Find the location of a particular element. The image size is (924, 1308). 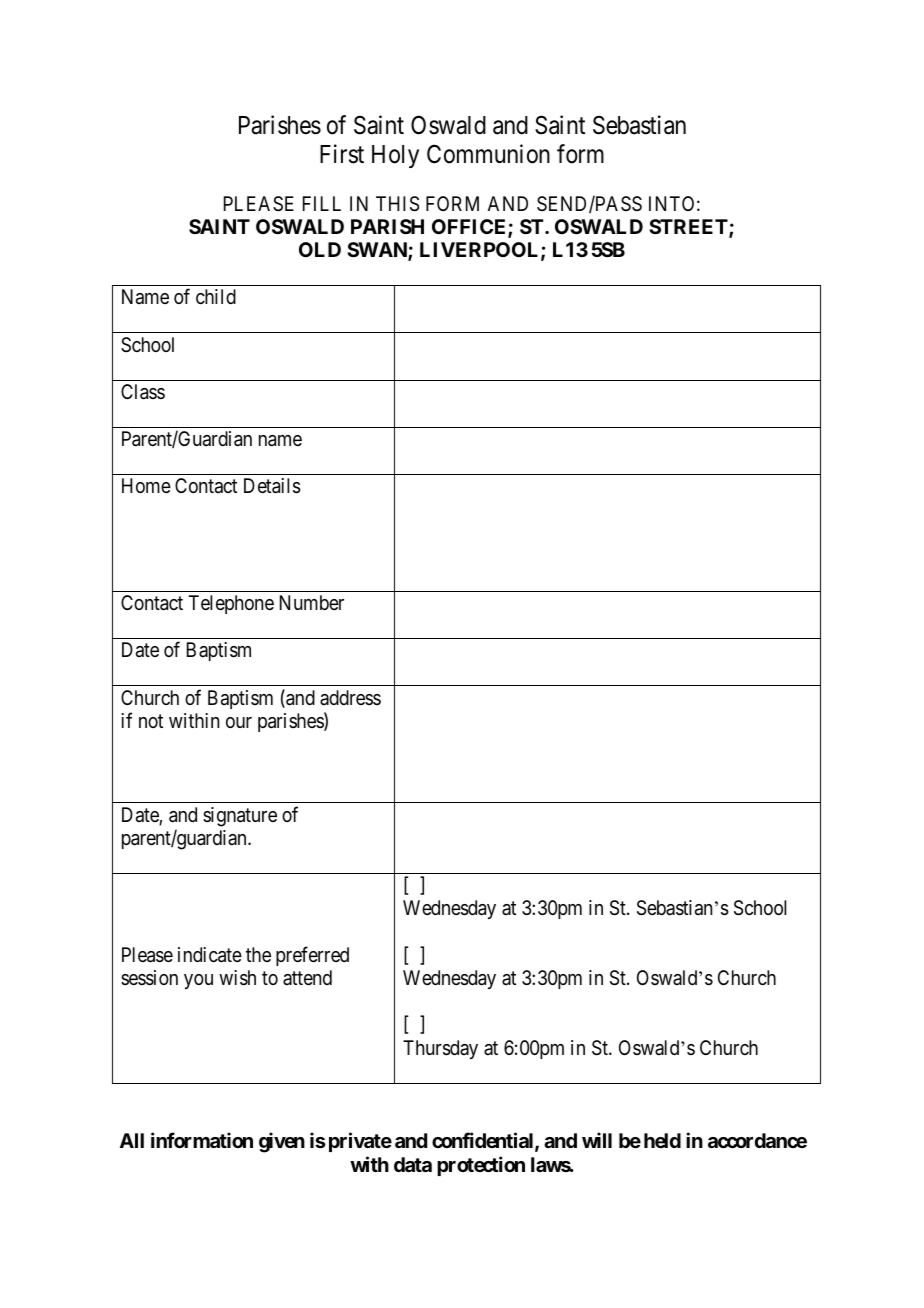

OFFICE is located at coordinates (470, 228).
